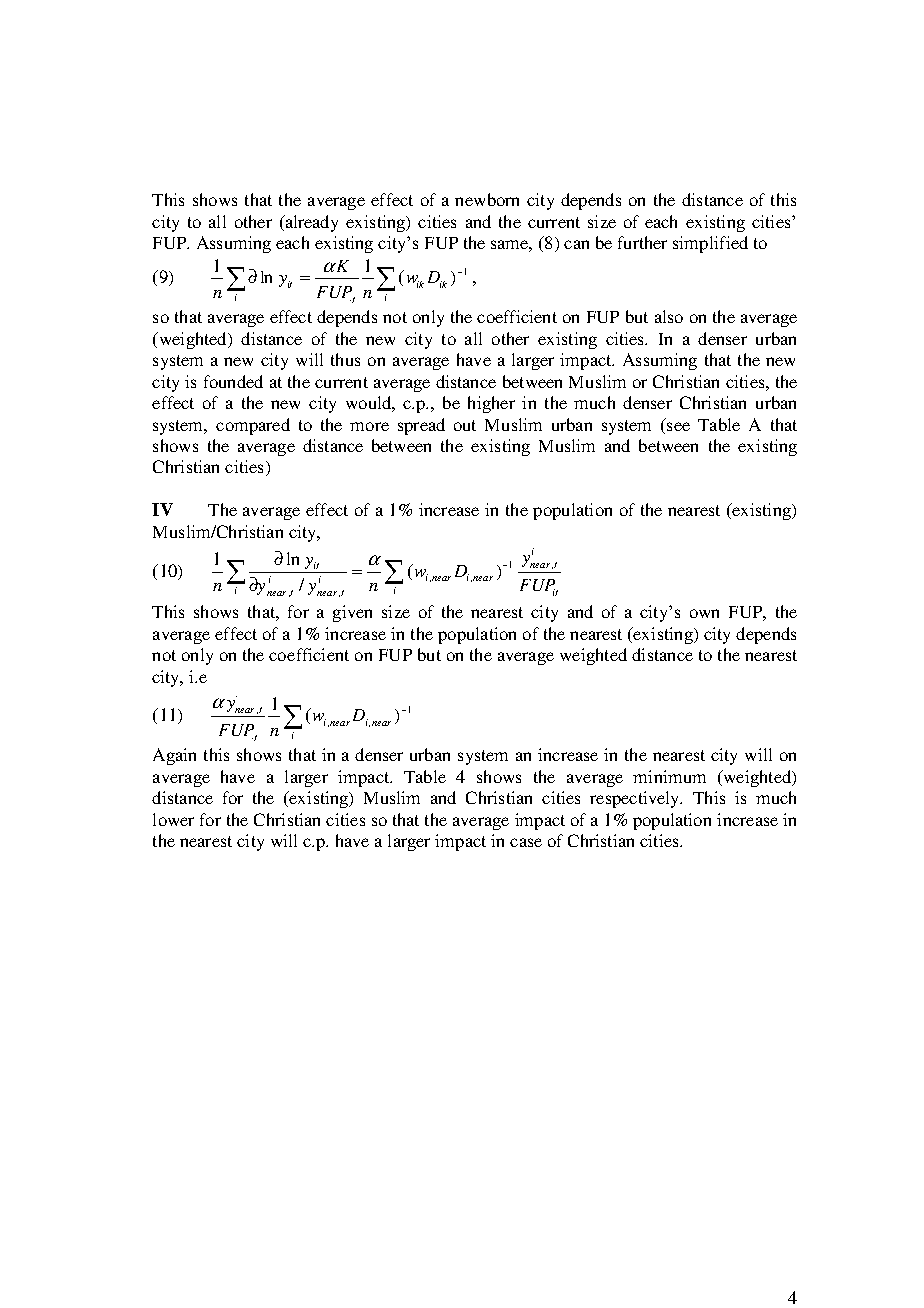 This screenshot has width=924, height=1308. Describe the element at coordinates (310, 223) in the screenshot. I see `already` at that location.
